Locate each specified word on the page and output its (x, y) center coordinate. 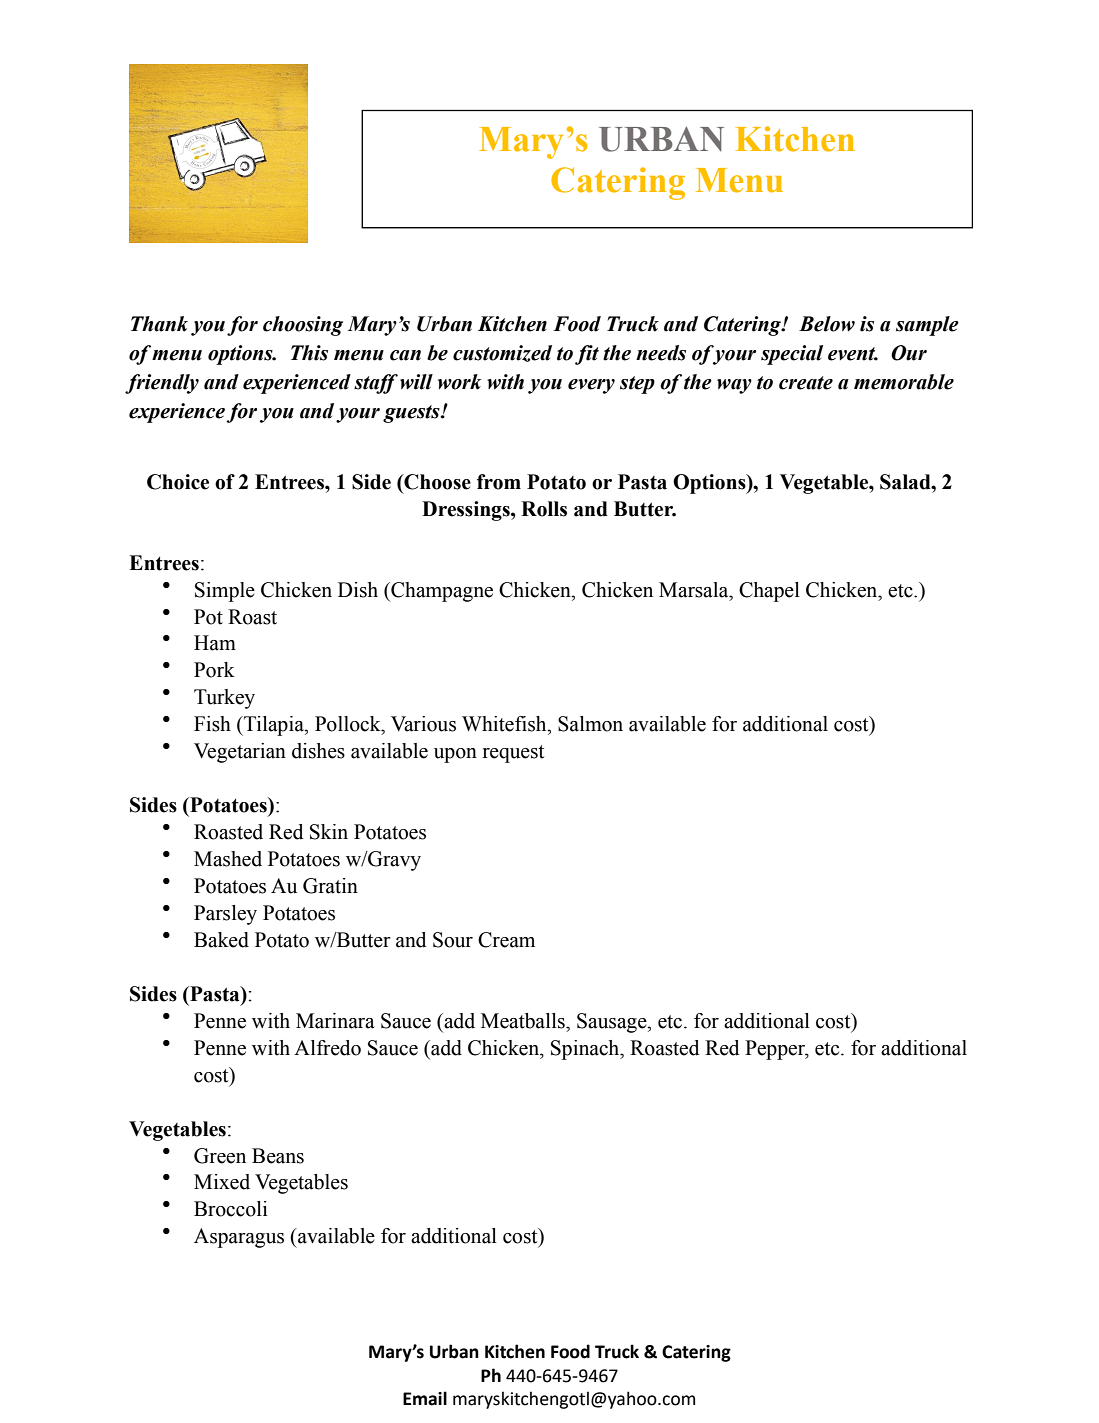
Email (425, 1398)
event (853, 354)
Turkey (224, 699)
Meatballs (524, 1021)
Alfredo (327, 1048)
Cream (506, 940)
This (309, 353)
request (513, 754)
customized (502, 353)
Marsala (695, 590)
